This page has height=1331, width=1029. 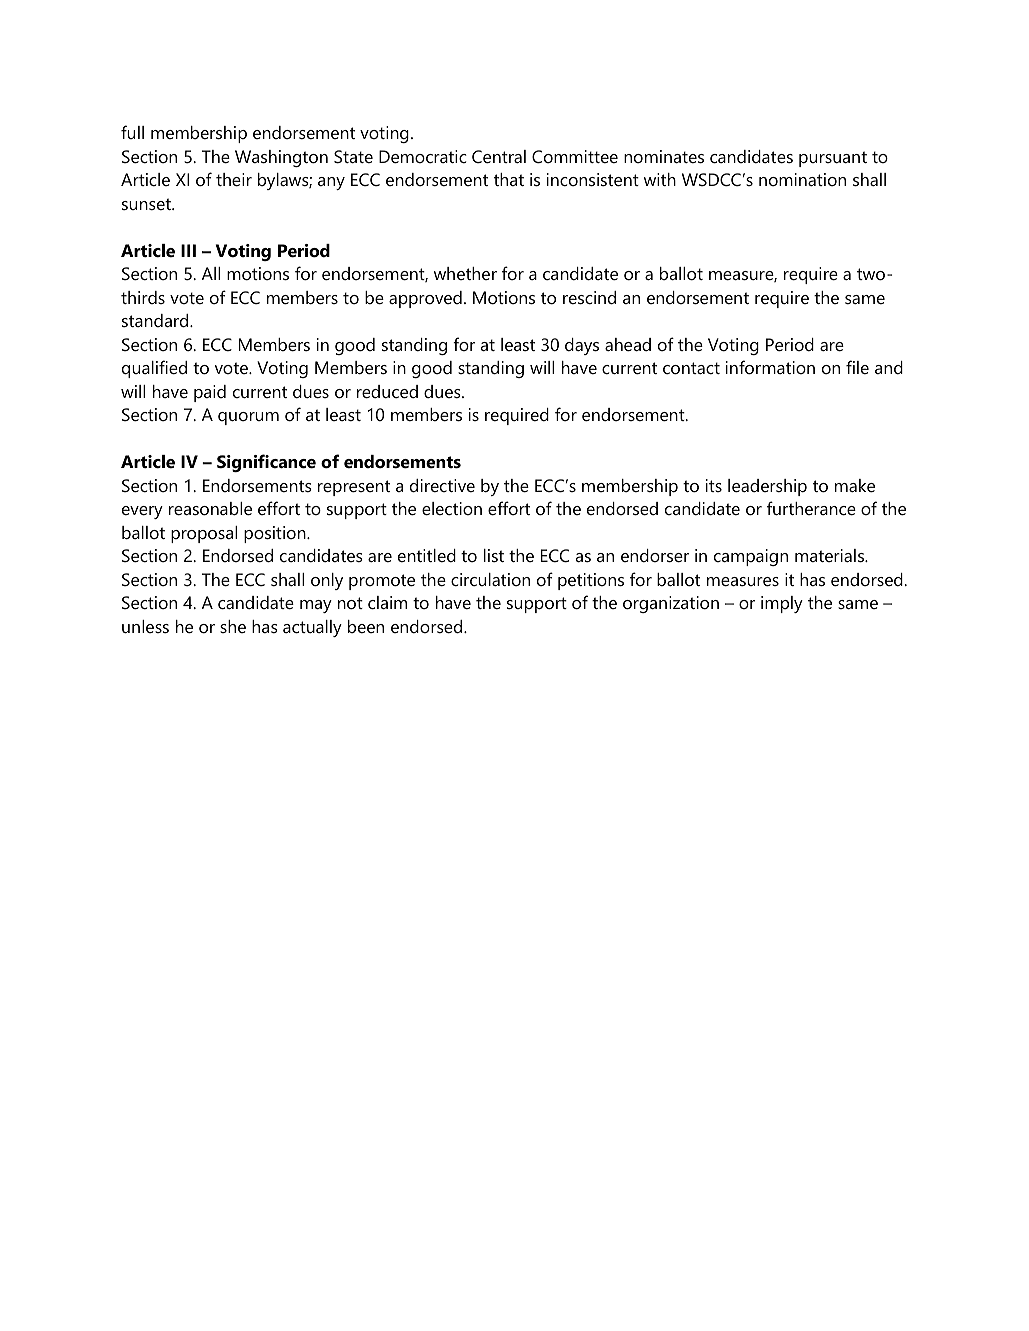 What do you see at coordinates (387, 392) in the page?
I see `reduced` at bounding box center [387, 392].
